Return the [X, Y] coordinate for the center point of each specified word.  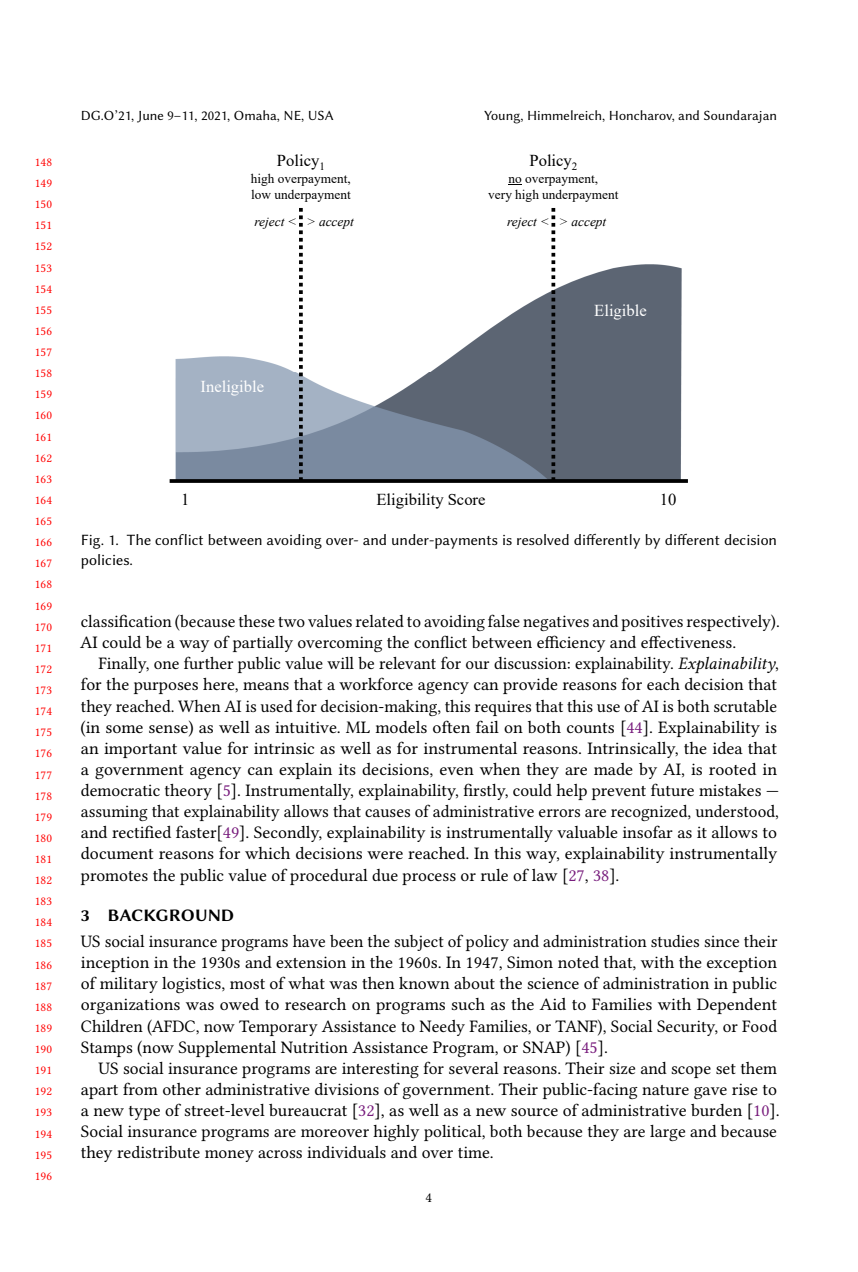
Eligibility [410, 501]
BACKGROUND [171, 915]
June [150, 117]
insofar [648, 831]
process [429, 879]
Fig [92, 541]
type [144, 1113]
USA [321, 115]
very [500, 197]
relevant [407, 663]
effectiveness [687, 641]
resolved [543, 539]
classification [126, 620]
